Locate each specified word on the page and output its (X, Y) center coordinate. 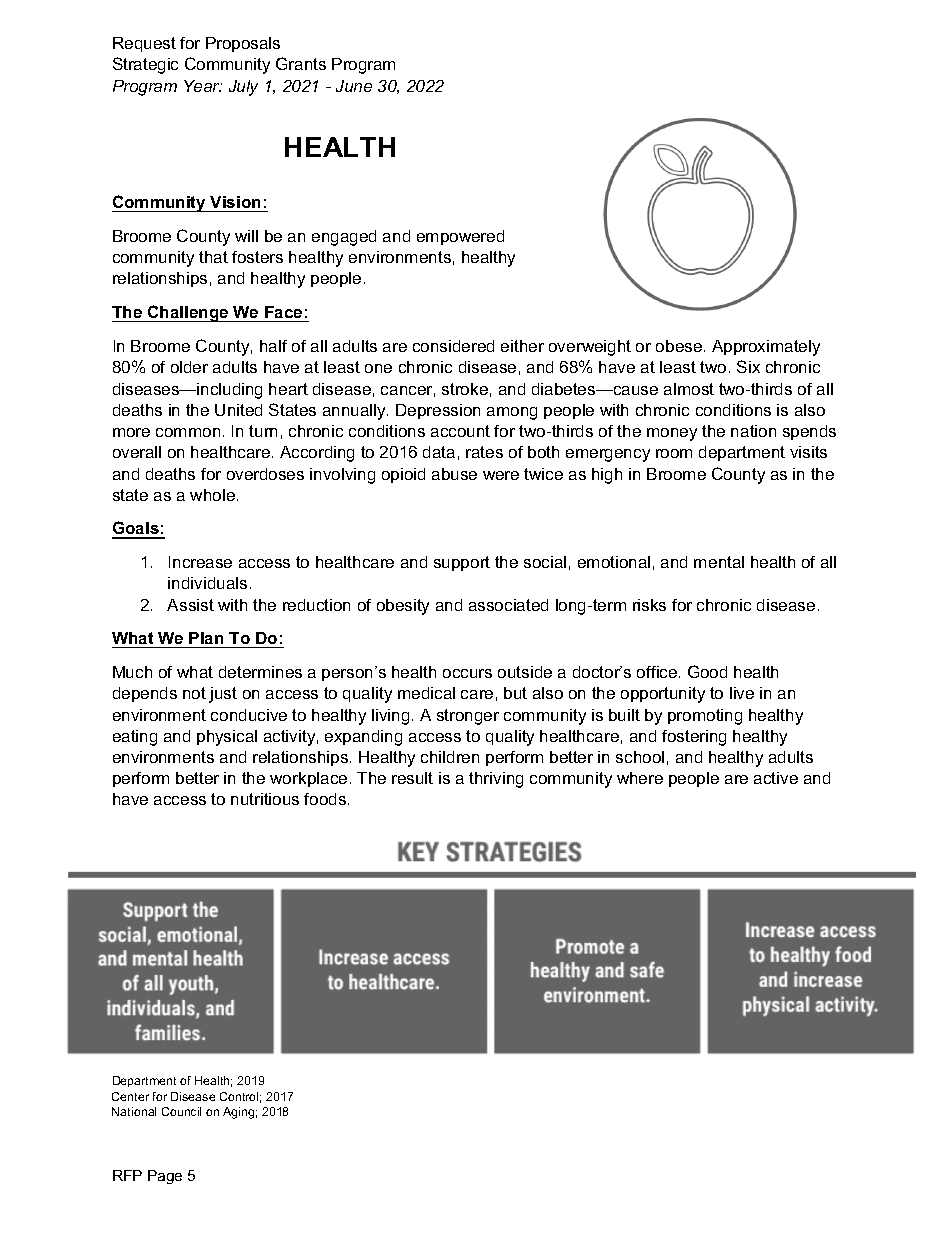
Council (181, 1111)
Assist (190, 605)
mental (719, 562)
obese (680, 346)
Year (203, 86)
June (354, 86)
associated (508, 605)
